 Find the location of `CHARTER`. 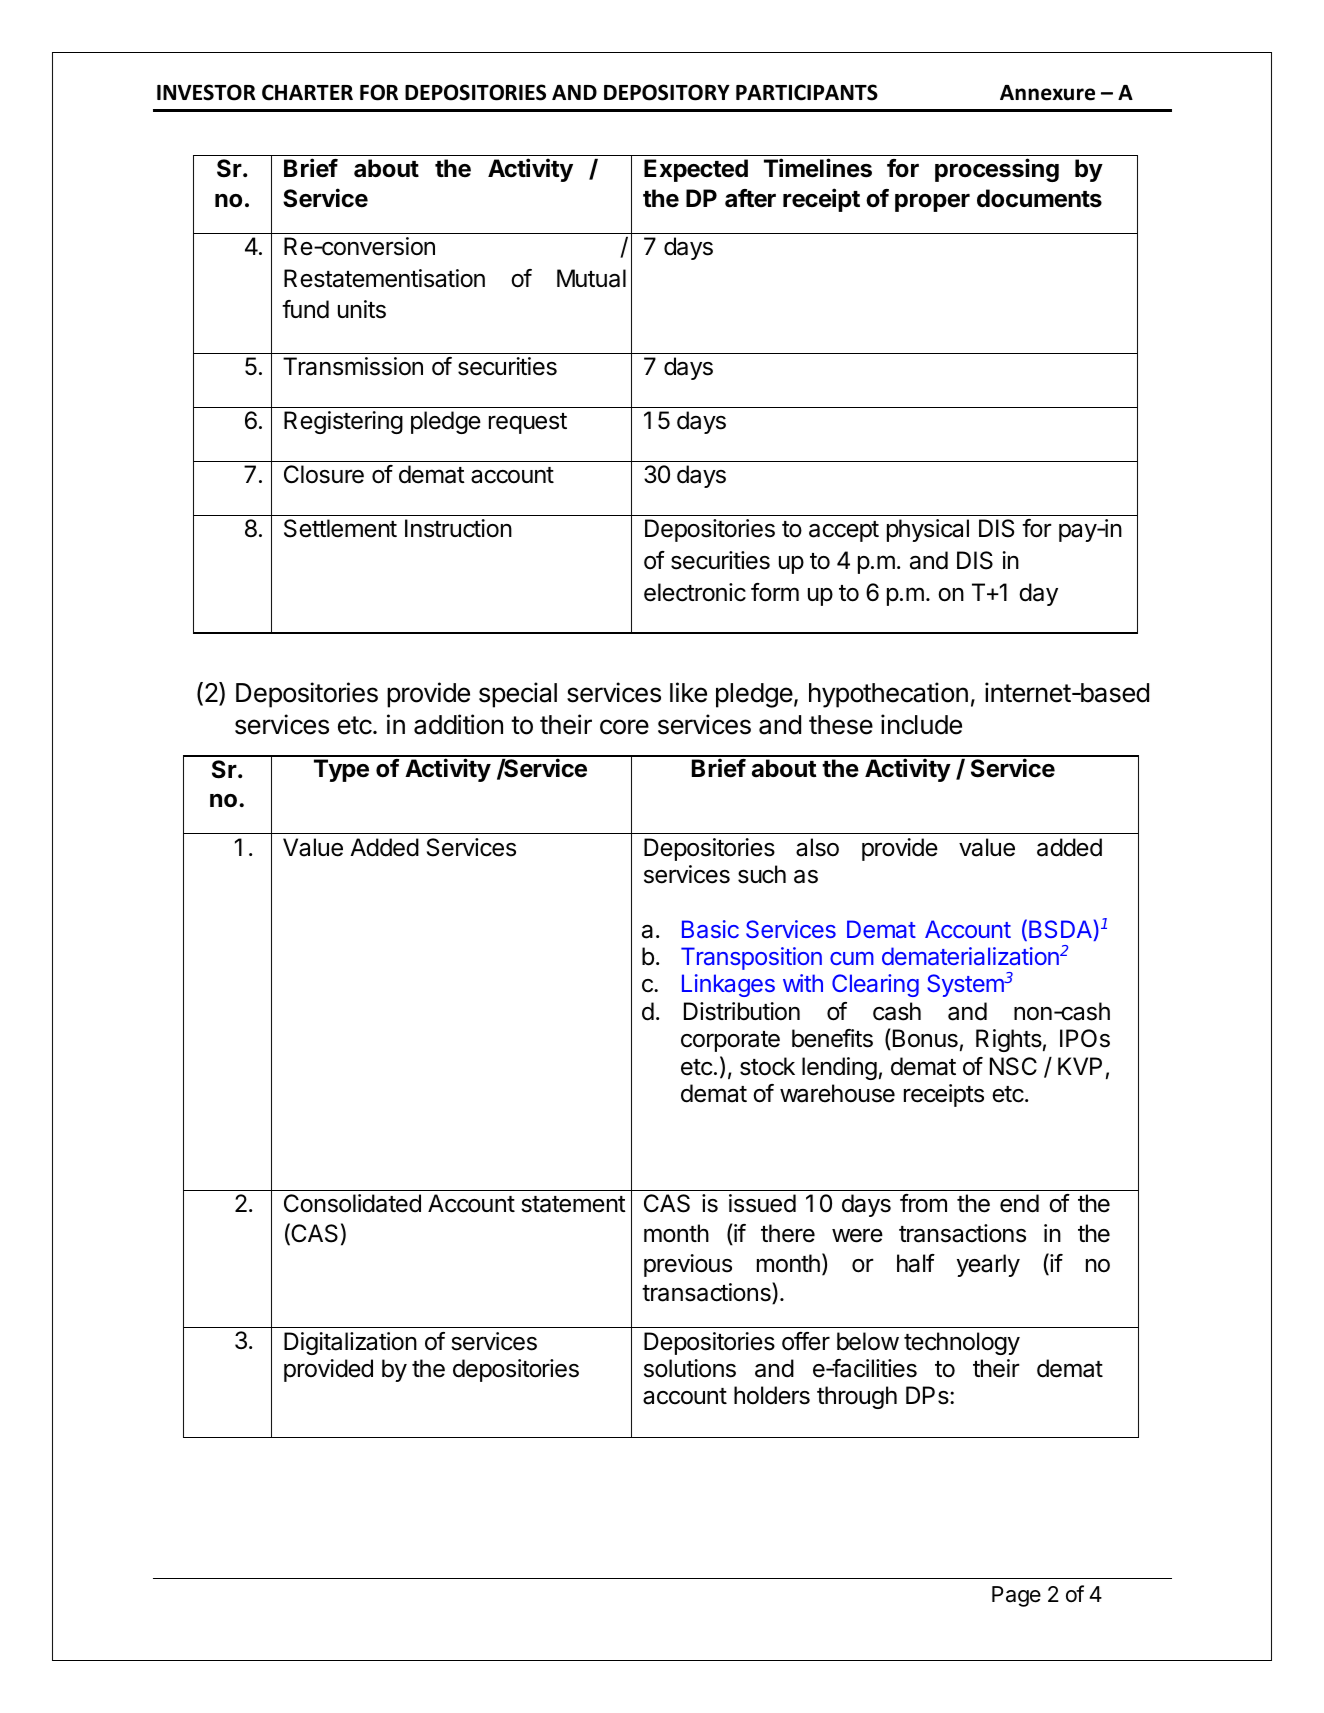

CHARTER is located at coordinates (307, 92).
